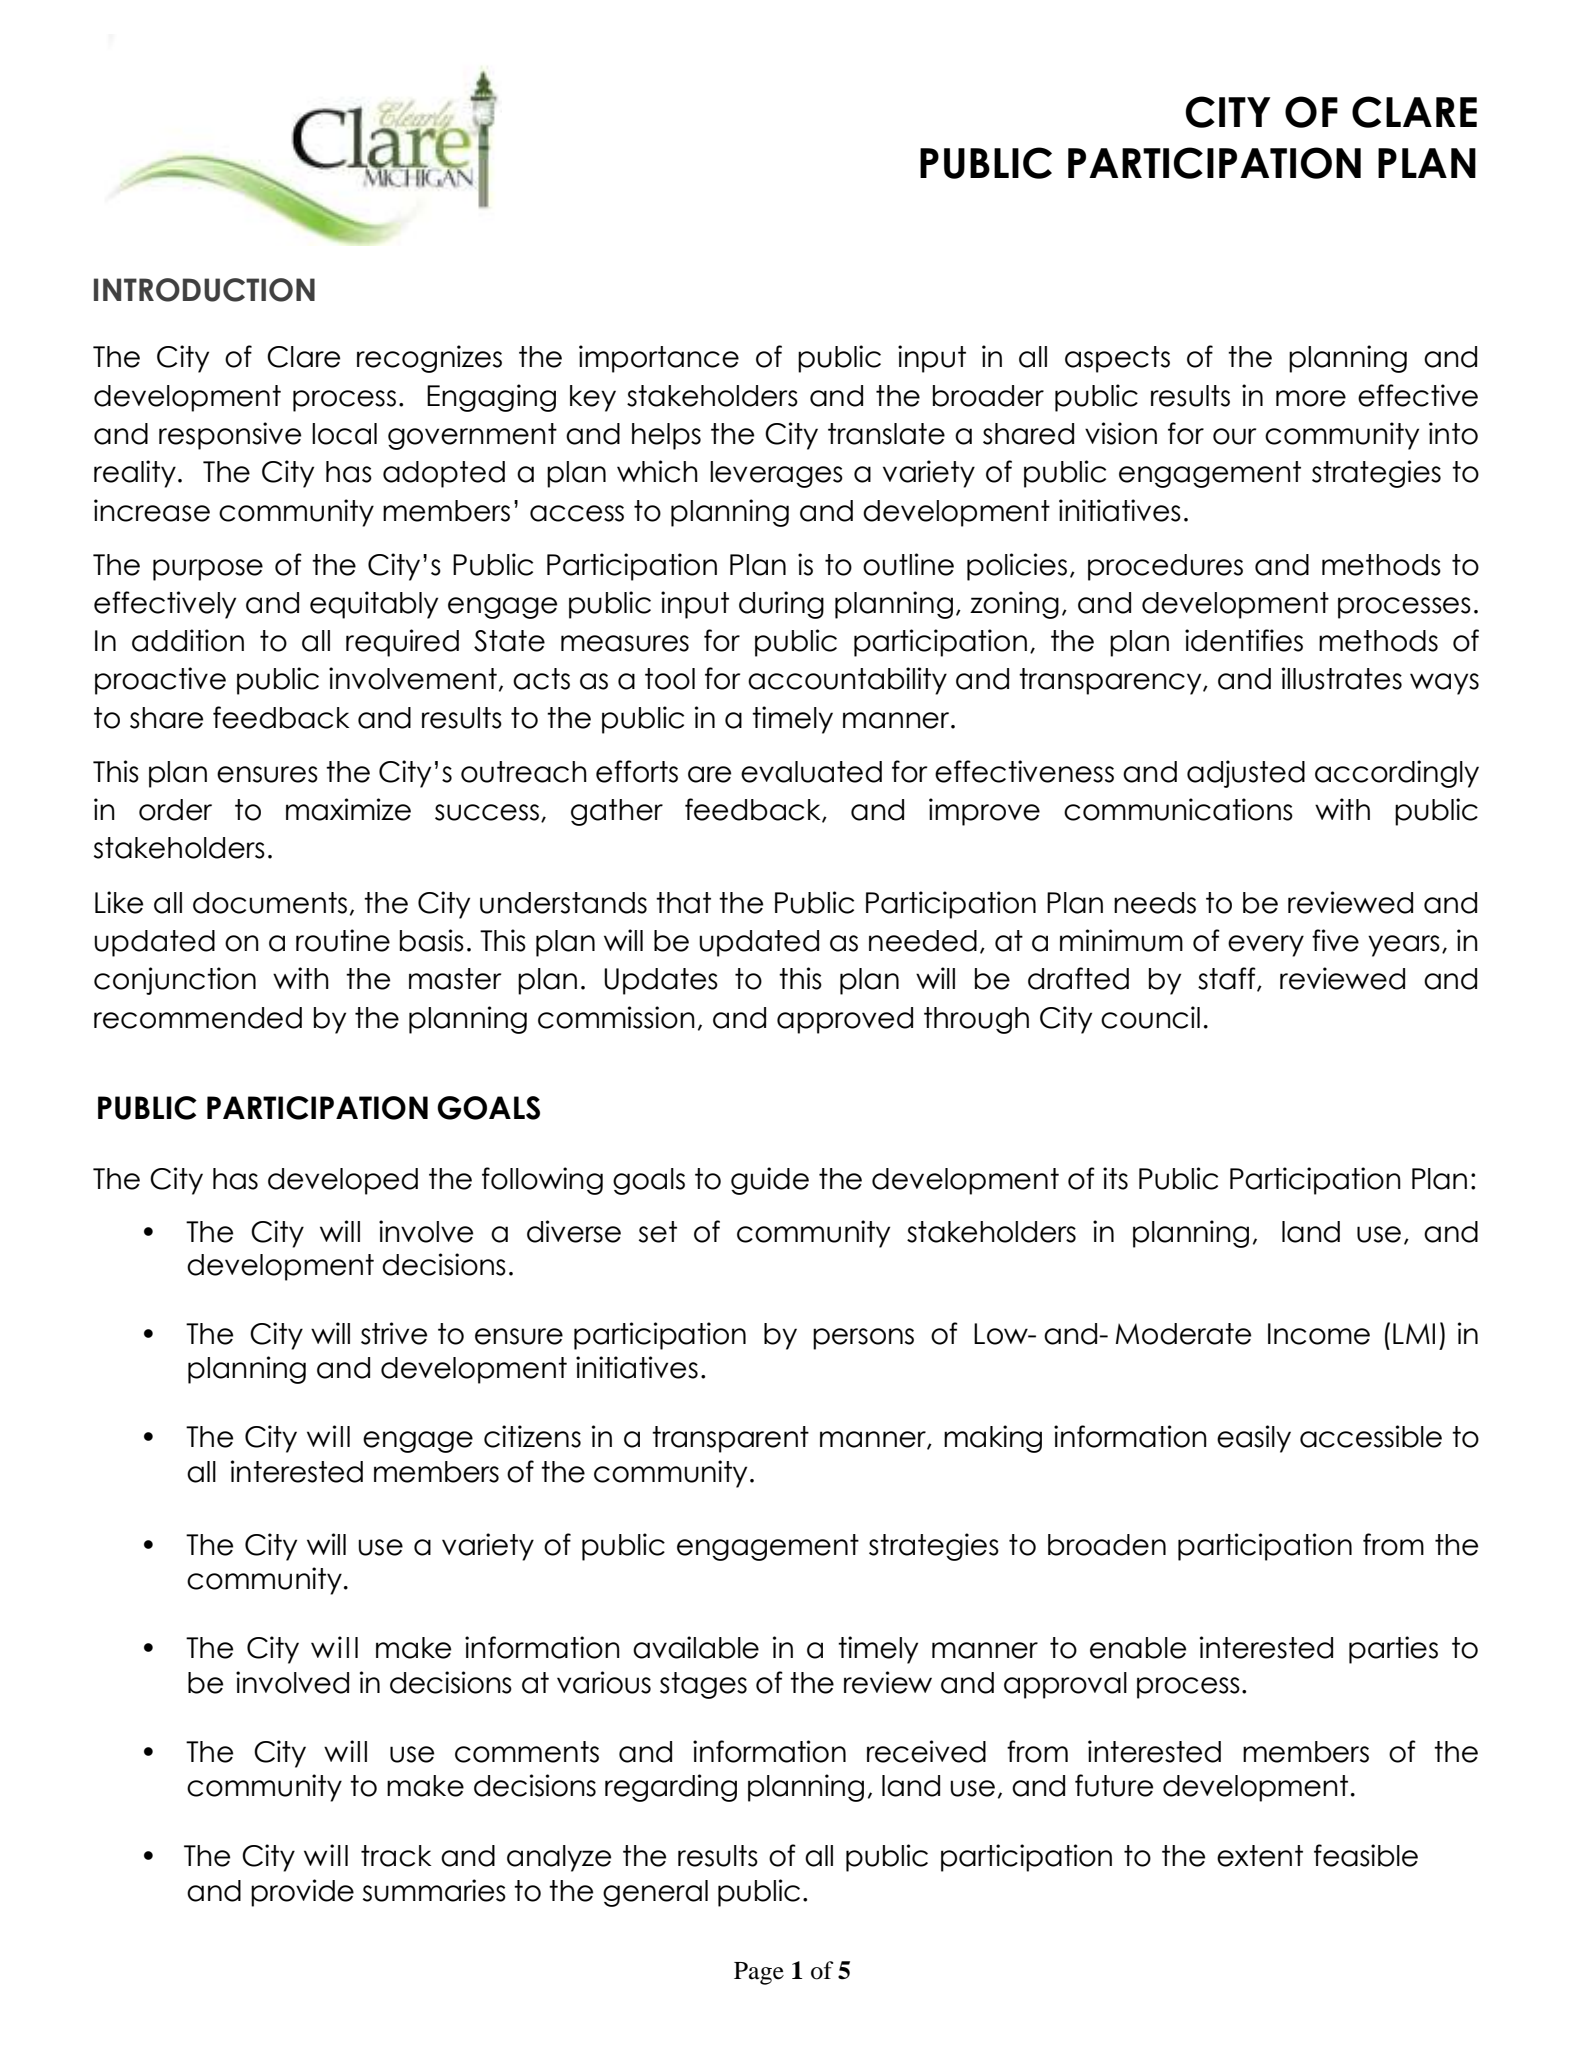  What do you see at coordinates (759, 1973) in the document?
I see `Page` at bounding box center [759, 1973].
